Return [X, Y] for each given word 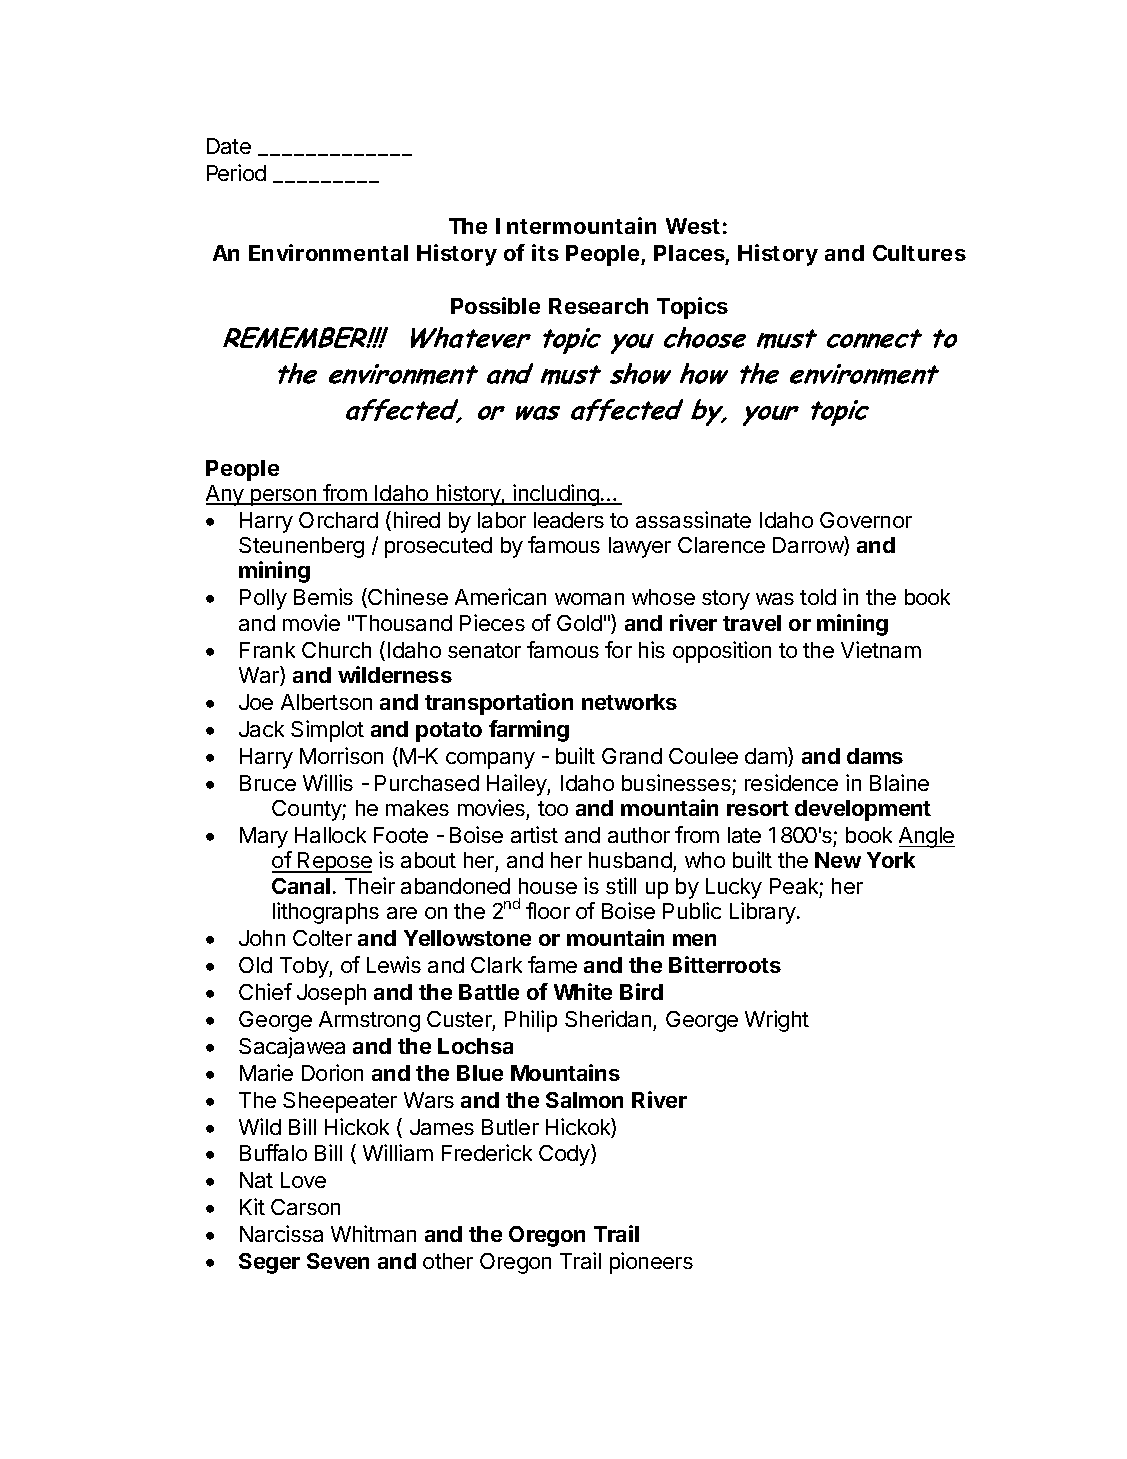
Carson [305, 1207]
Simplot [327, 731]
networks [629, 702]
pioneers [651, 1263]
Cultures [919, 253]
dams [875, 756]
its [545, 252]
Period [236, 172]
